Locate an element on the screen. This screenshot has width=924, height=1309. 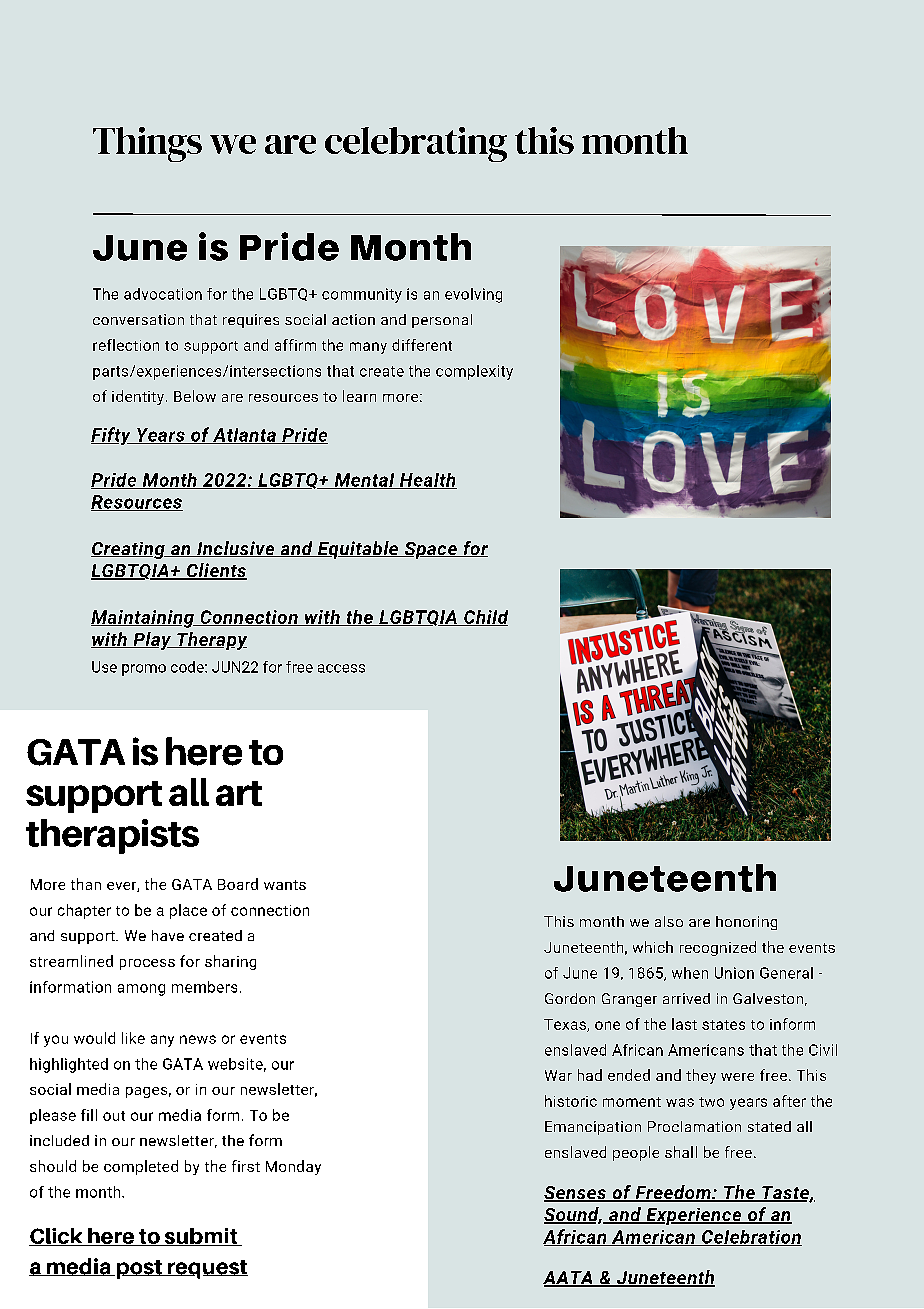
celebrating is located at coordinates (416, 144).
